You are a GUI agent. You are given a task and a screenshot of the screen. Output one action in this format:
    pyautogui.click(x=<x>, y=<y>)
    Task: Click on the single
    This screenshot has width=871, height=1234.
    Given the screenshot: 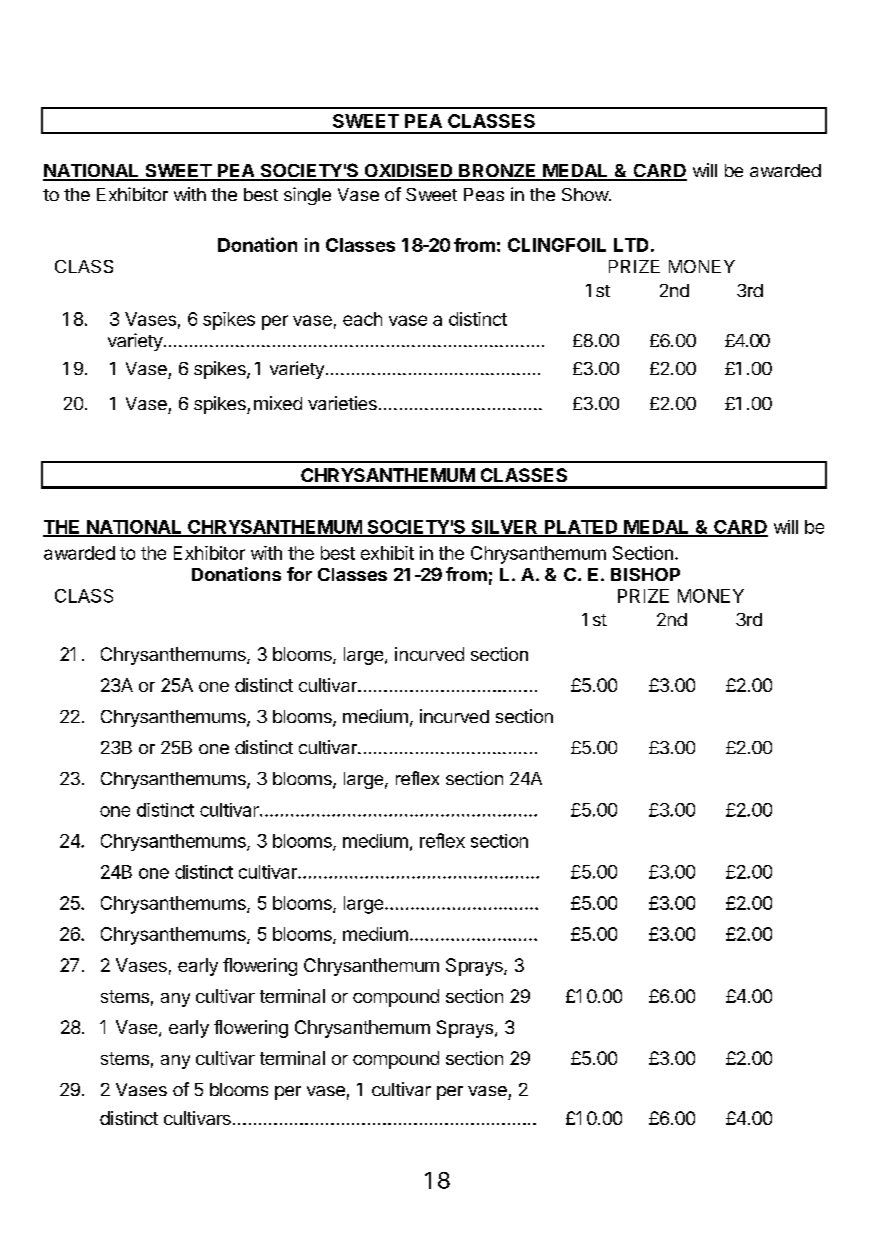 What is the action you would take?
    pyautogui.click(x=307, y=196)
